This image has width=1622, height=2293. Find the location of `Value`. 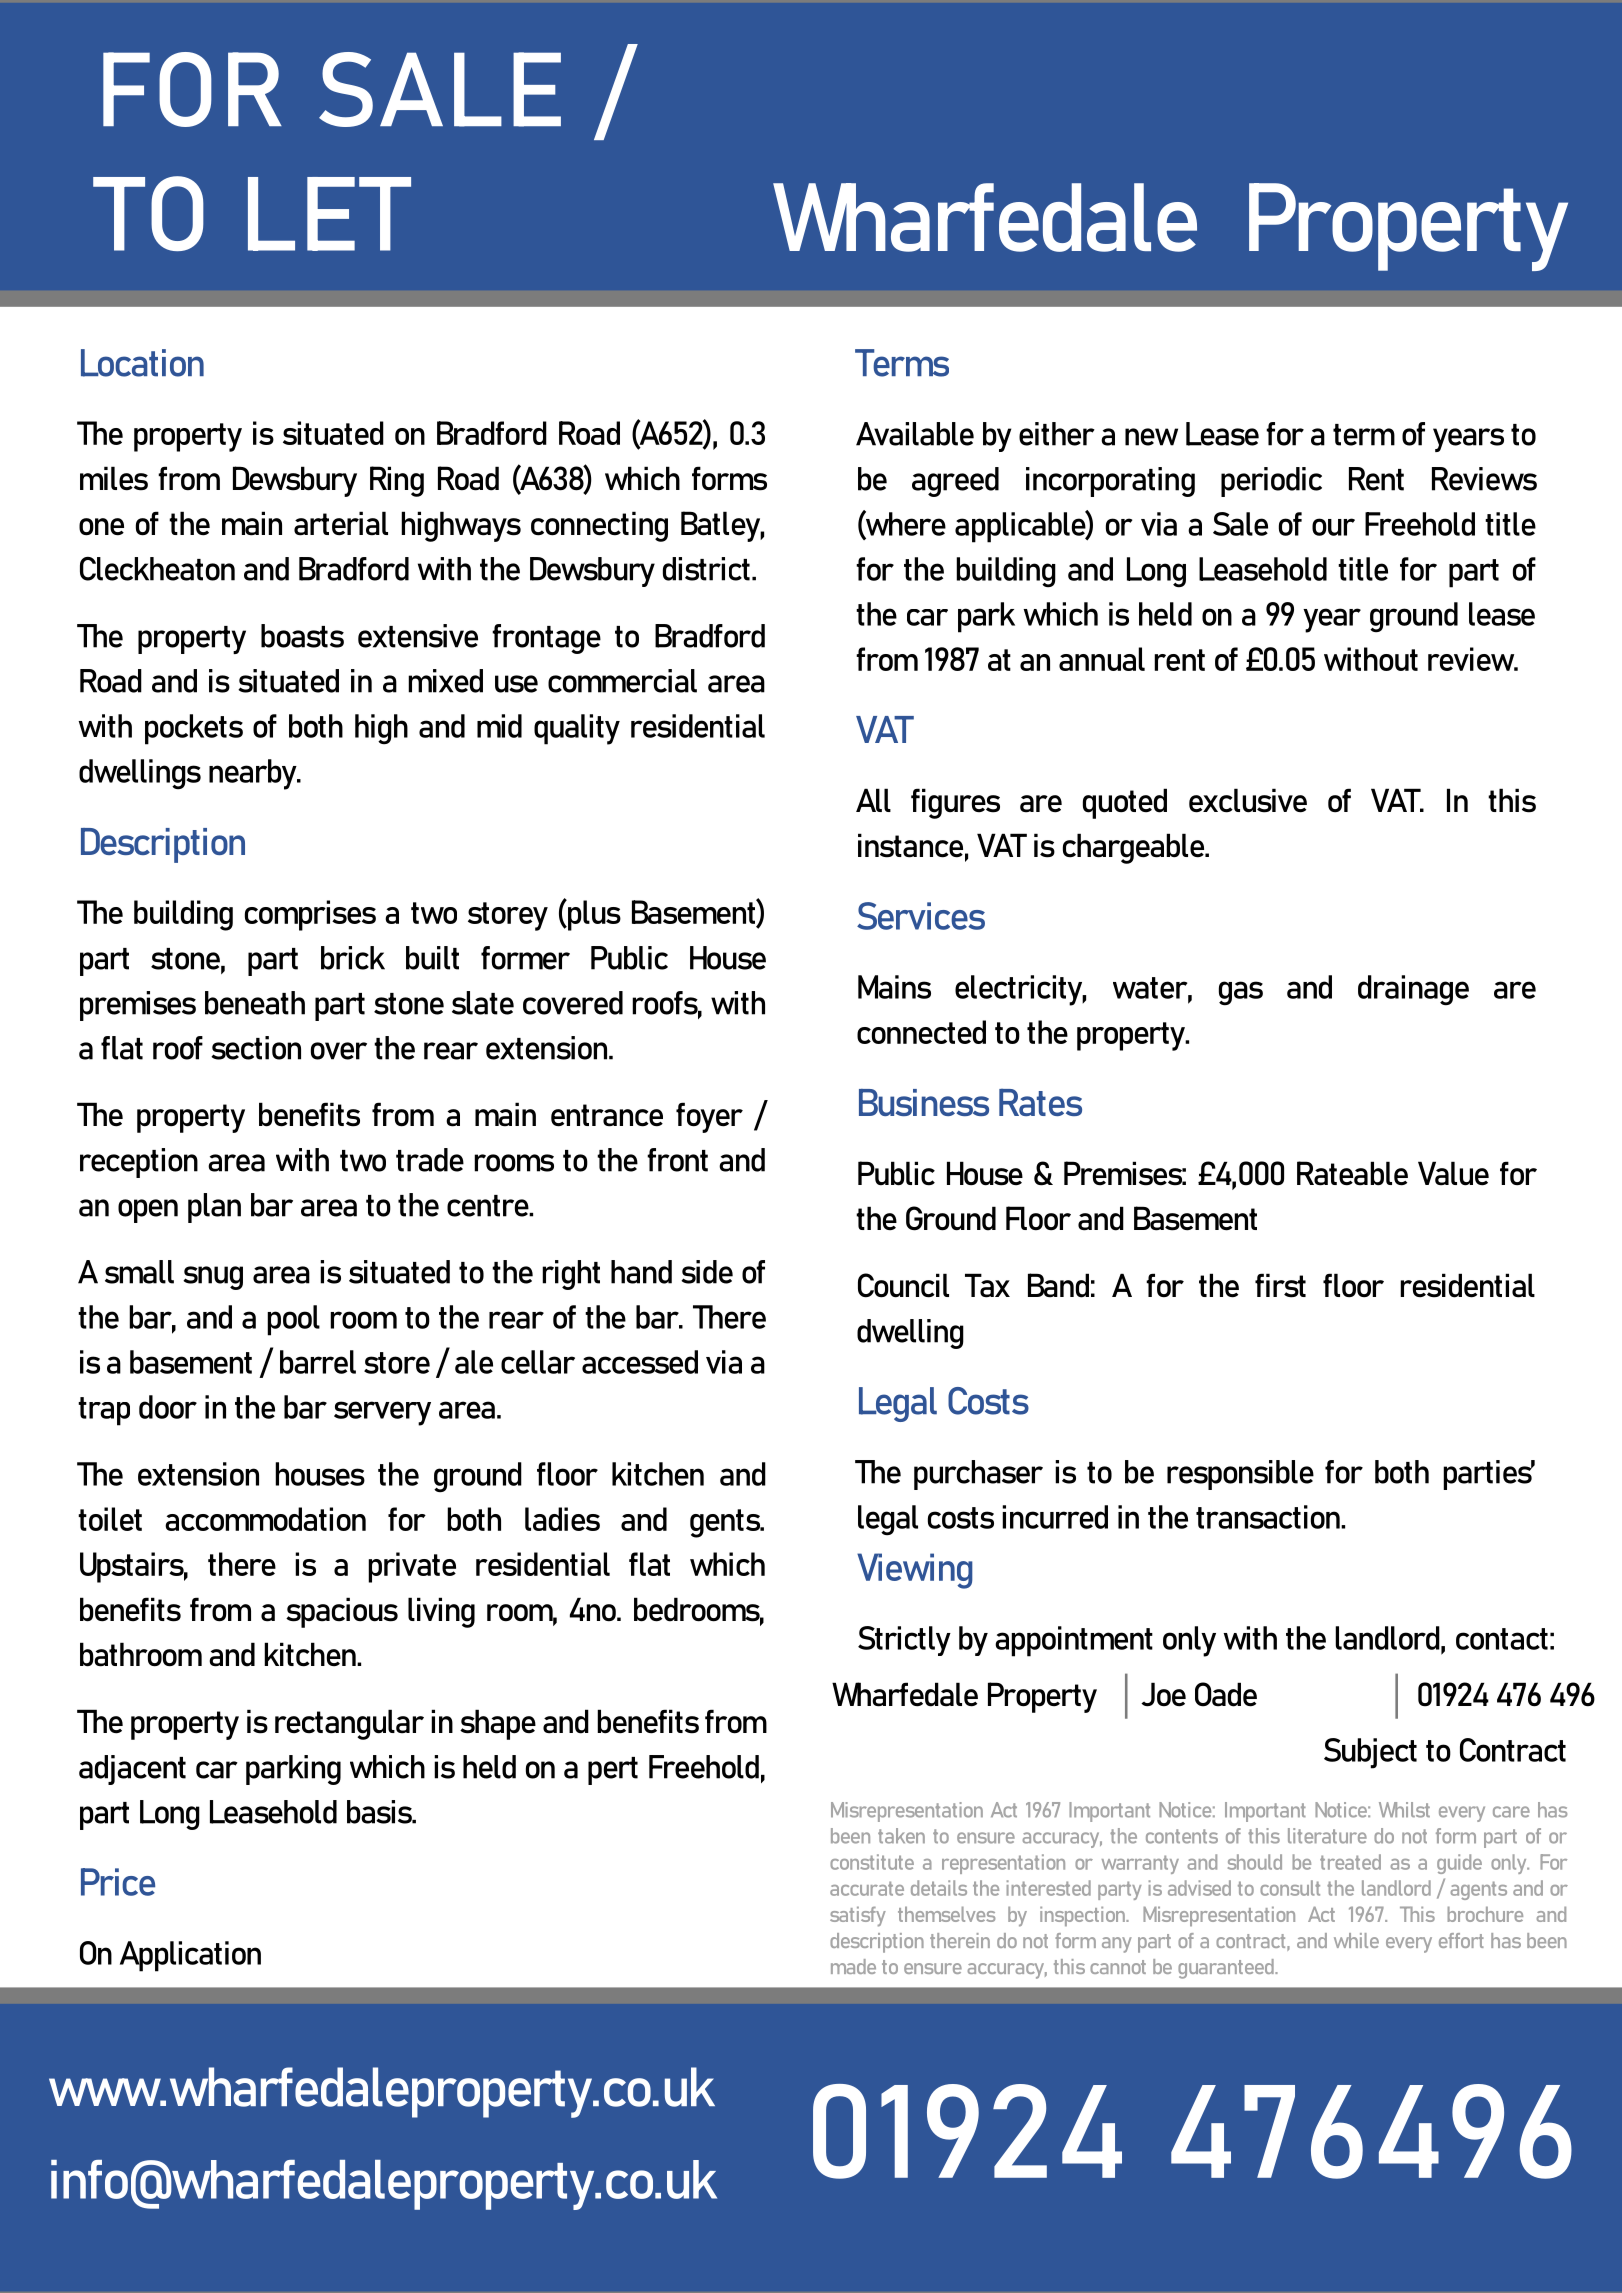

Value is located at coordinates (1453, 1173).
